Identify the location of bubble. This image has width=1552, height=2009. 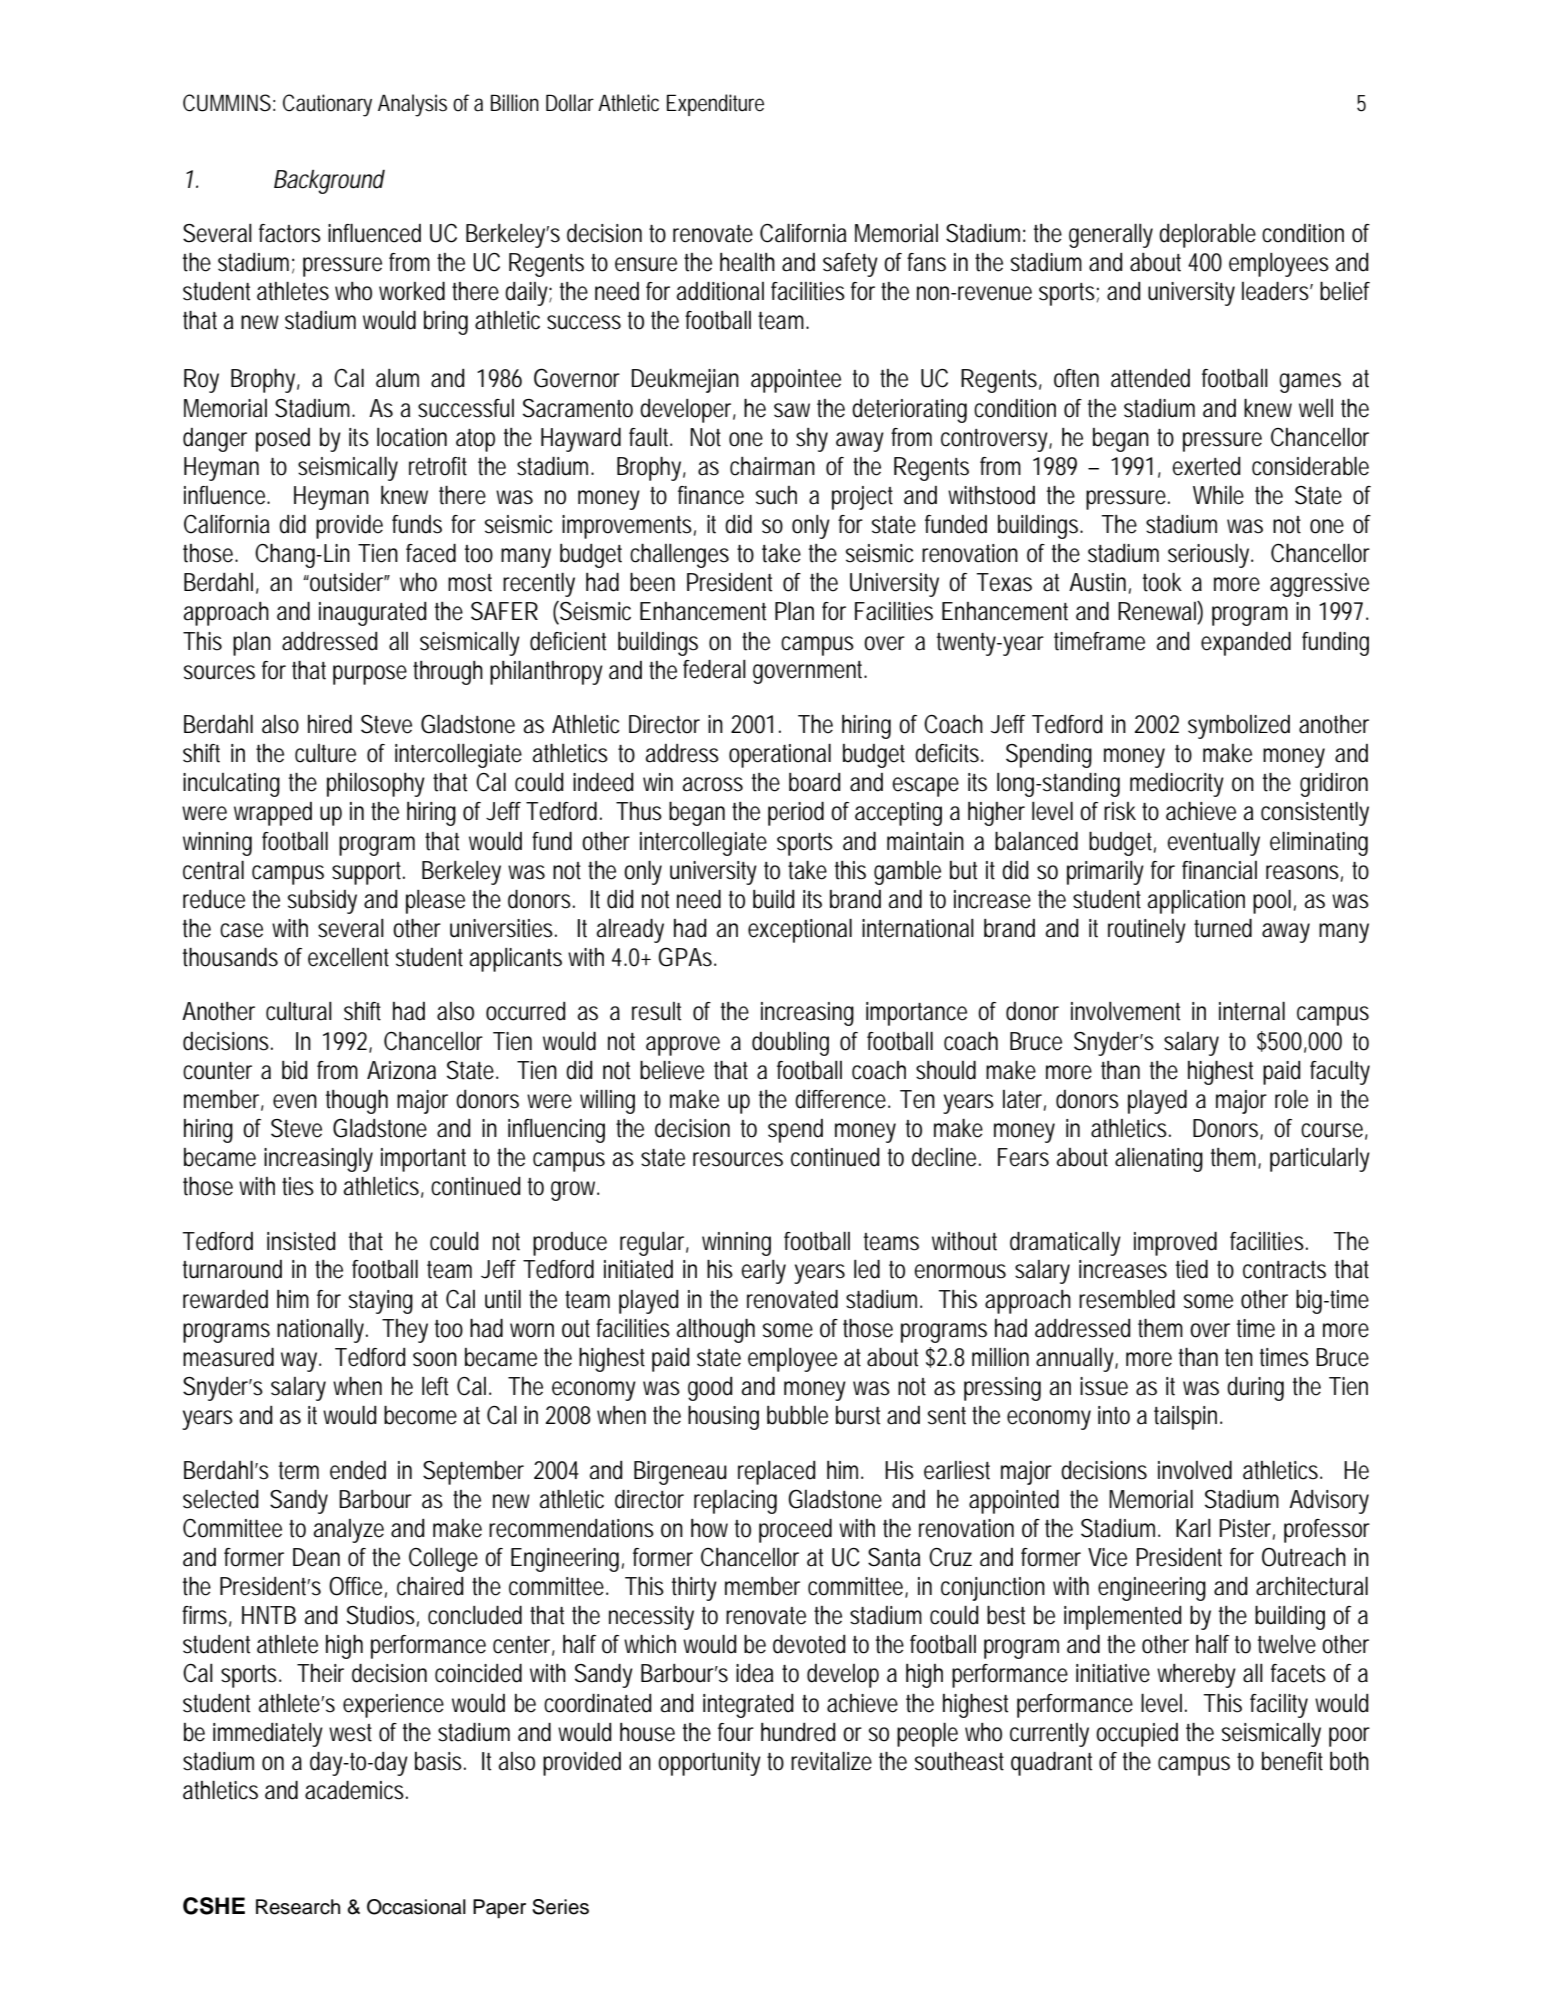
(797, 1415).
